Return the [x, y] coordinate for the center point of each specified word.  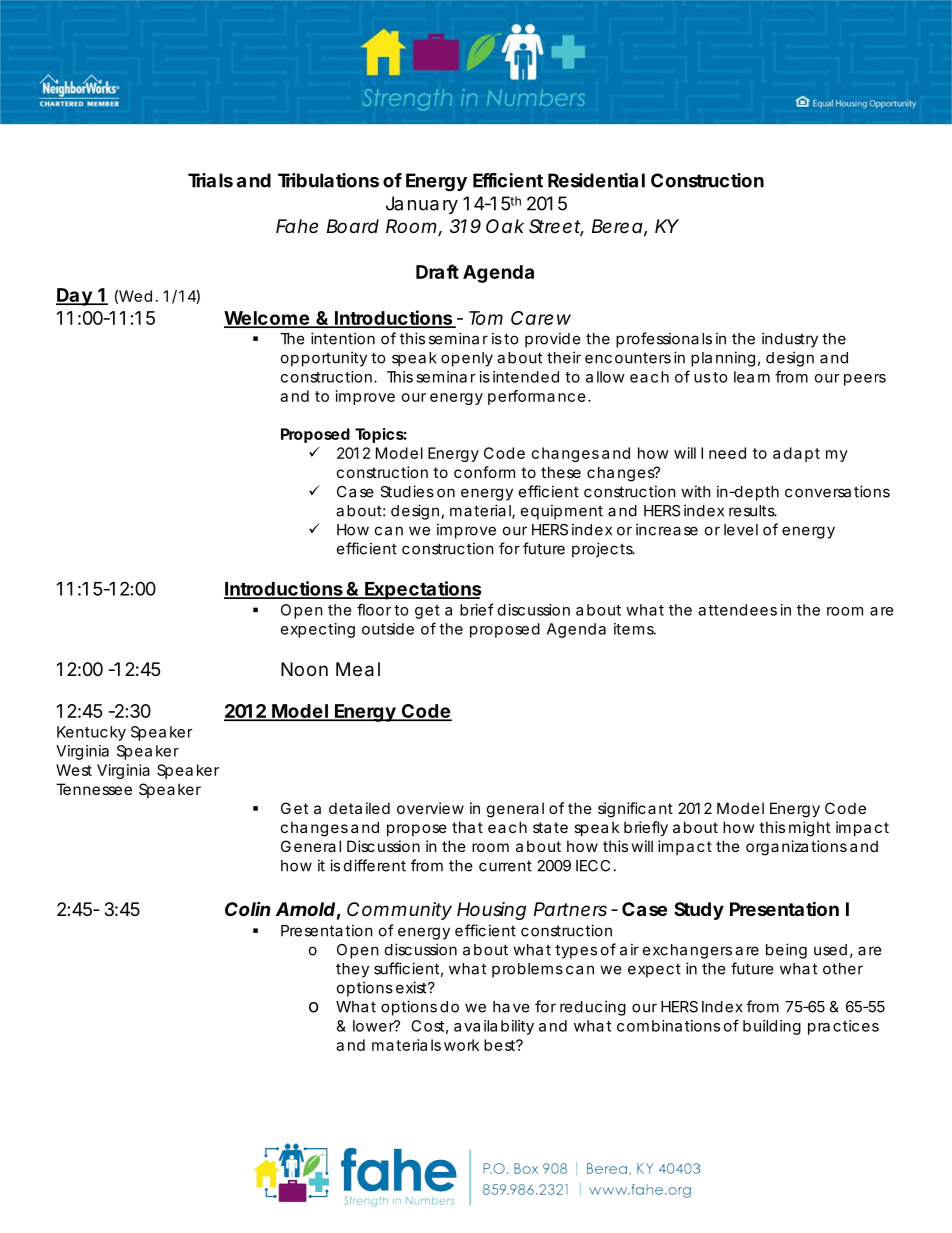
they [352, 970]
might [809, 829]
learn [752, 377]
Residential [596, 180]
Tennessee [94, 789]
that [467, 827]
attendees [737, 610]
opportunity [324, 359]
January [422, 205]
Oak [505, 226]
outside [388, 629]
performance [537, 397]
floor [374, 609]
